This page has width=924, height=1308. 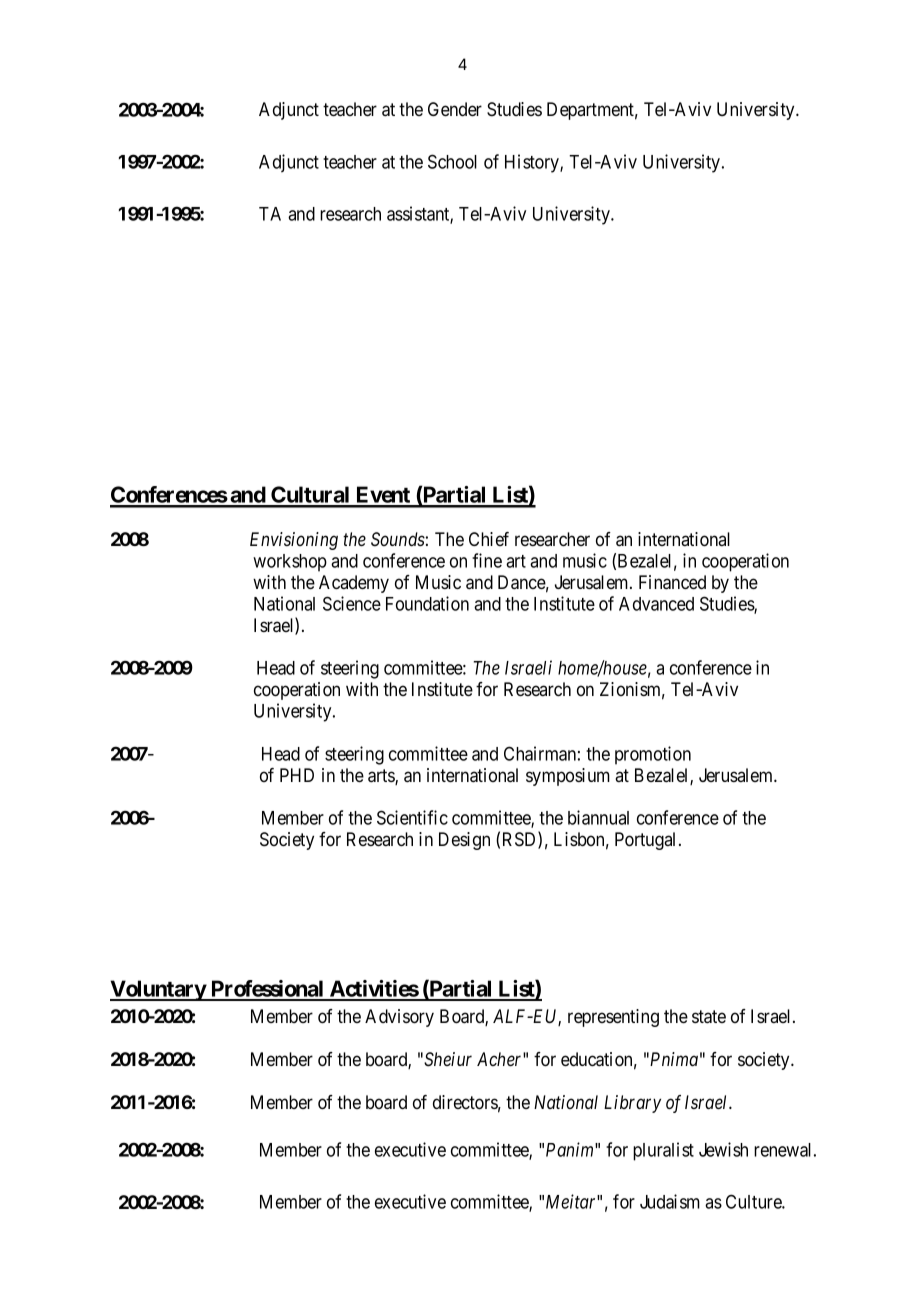 I want to click on Portugal, so click(x=647, y=841).
